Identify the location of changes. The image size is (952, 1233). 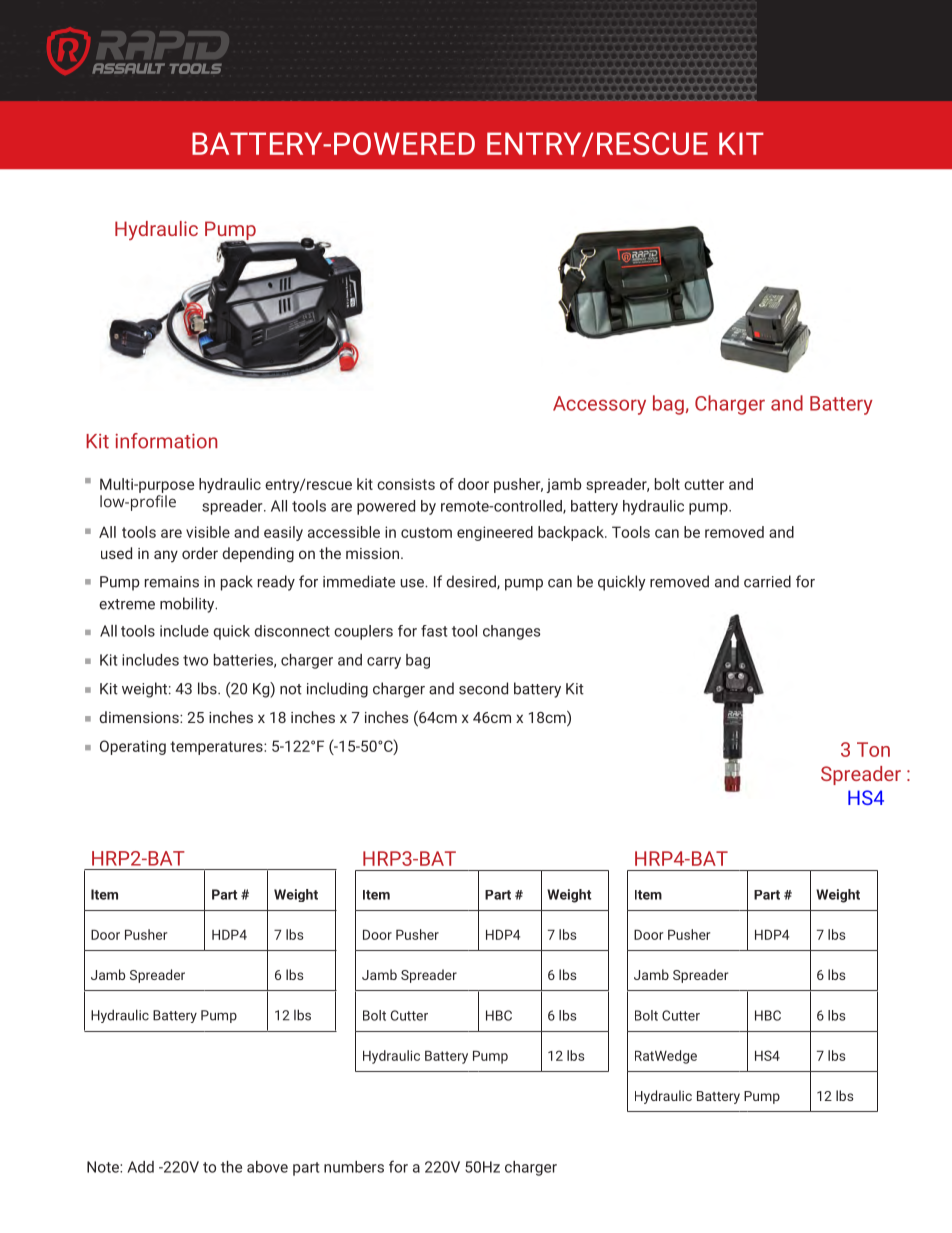
(511, 632).
